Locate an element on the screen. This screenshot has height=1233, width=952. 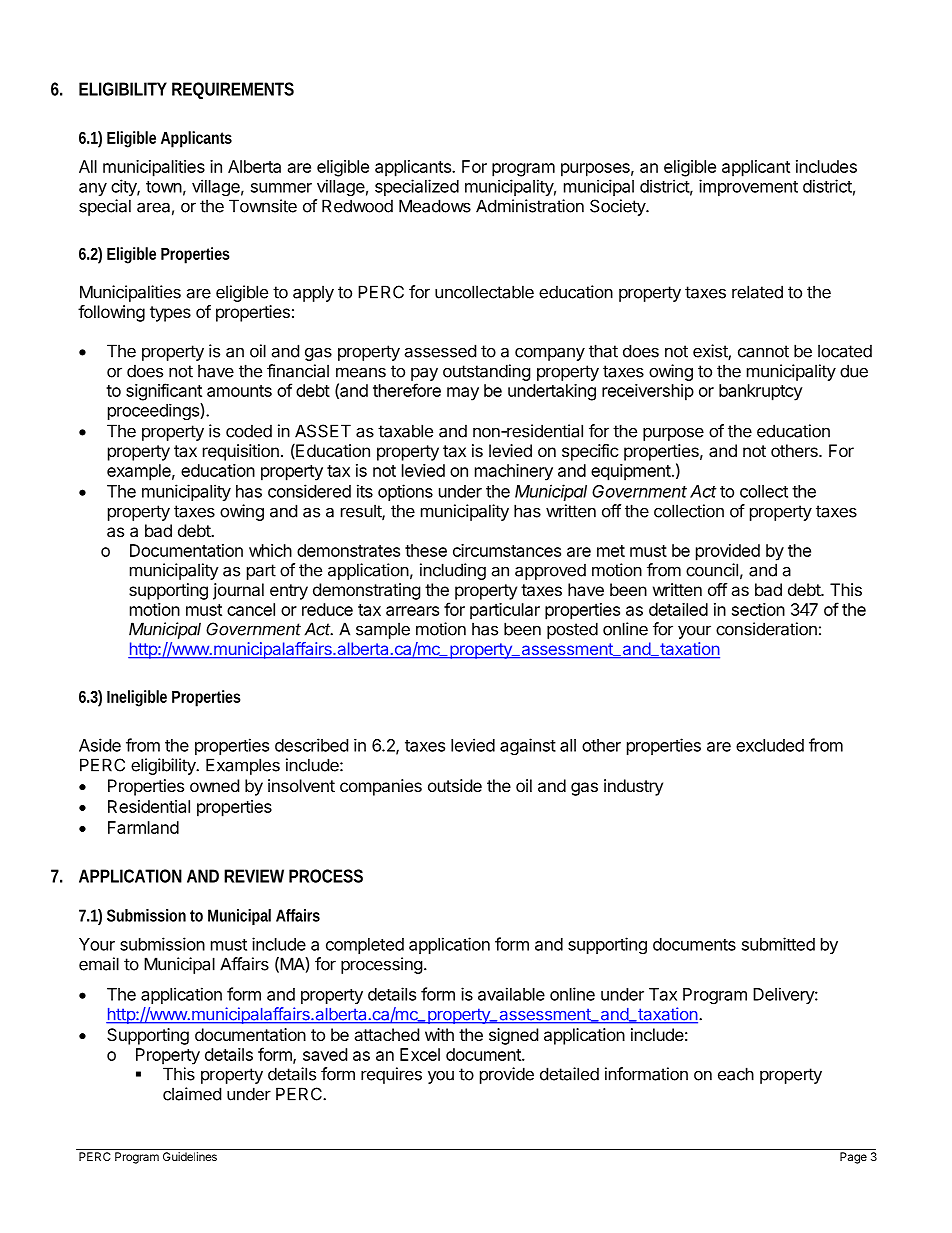
submitted is located at coordinates (778, 944).
